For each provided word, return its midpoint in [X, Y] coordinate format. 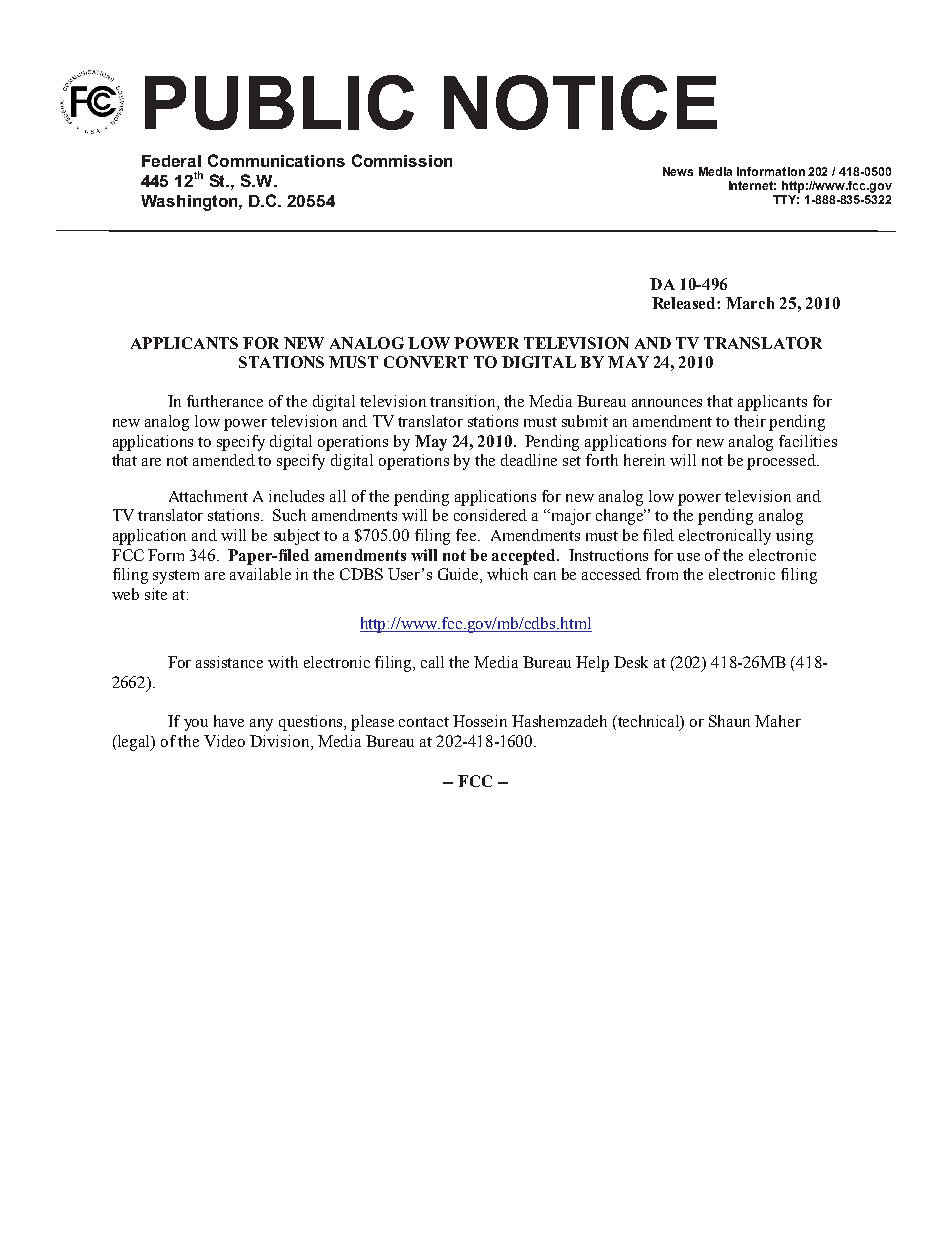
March [750, 303]
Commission [402, 160]
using [794, 537]
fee [467, 535]
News [678, 171]
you [196, 725]
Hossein [480, 721]
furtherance [225, 401]
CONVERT [426, 362]
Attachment [208, 496]
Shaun [729, 721]
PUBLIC [279, 102]
